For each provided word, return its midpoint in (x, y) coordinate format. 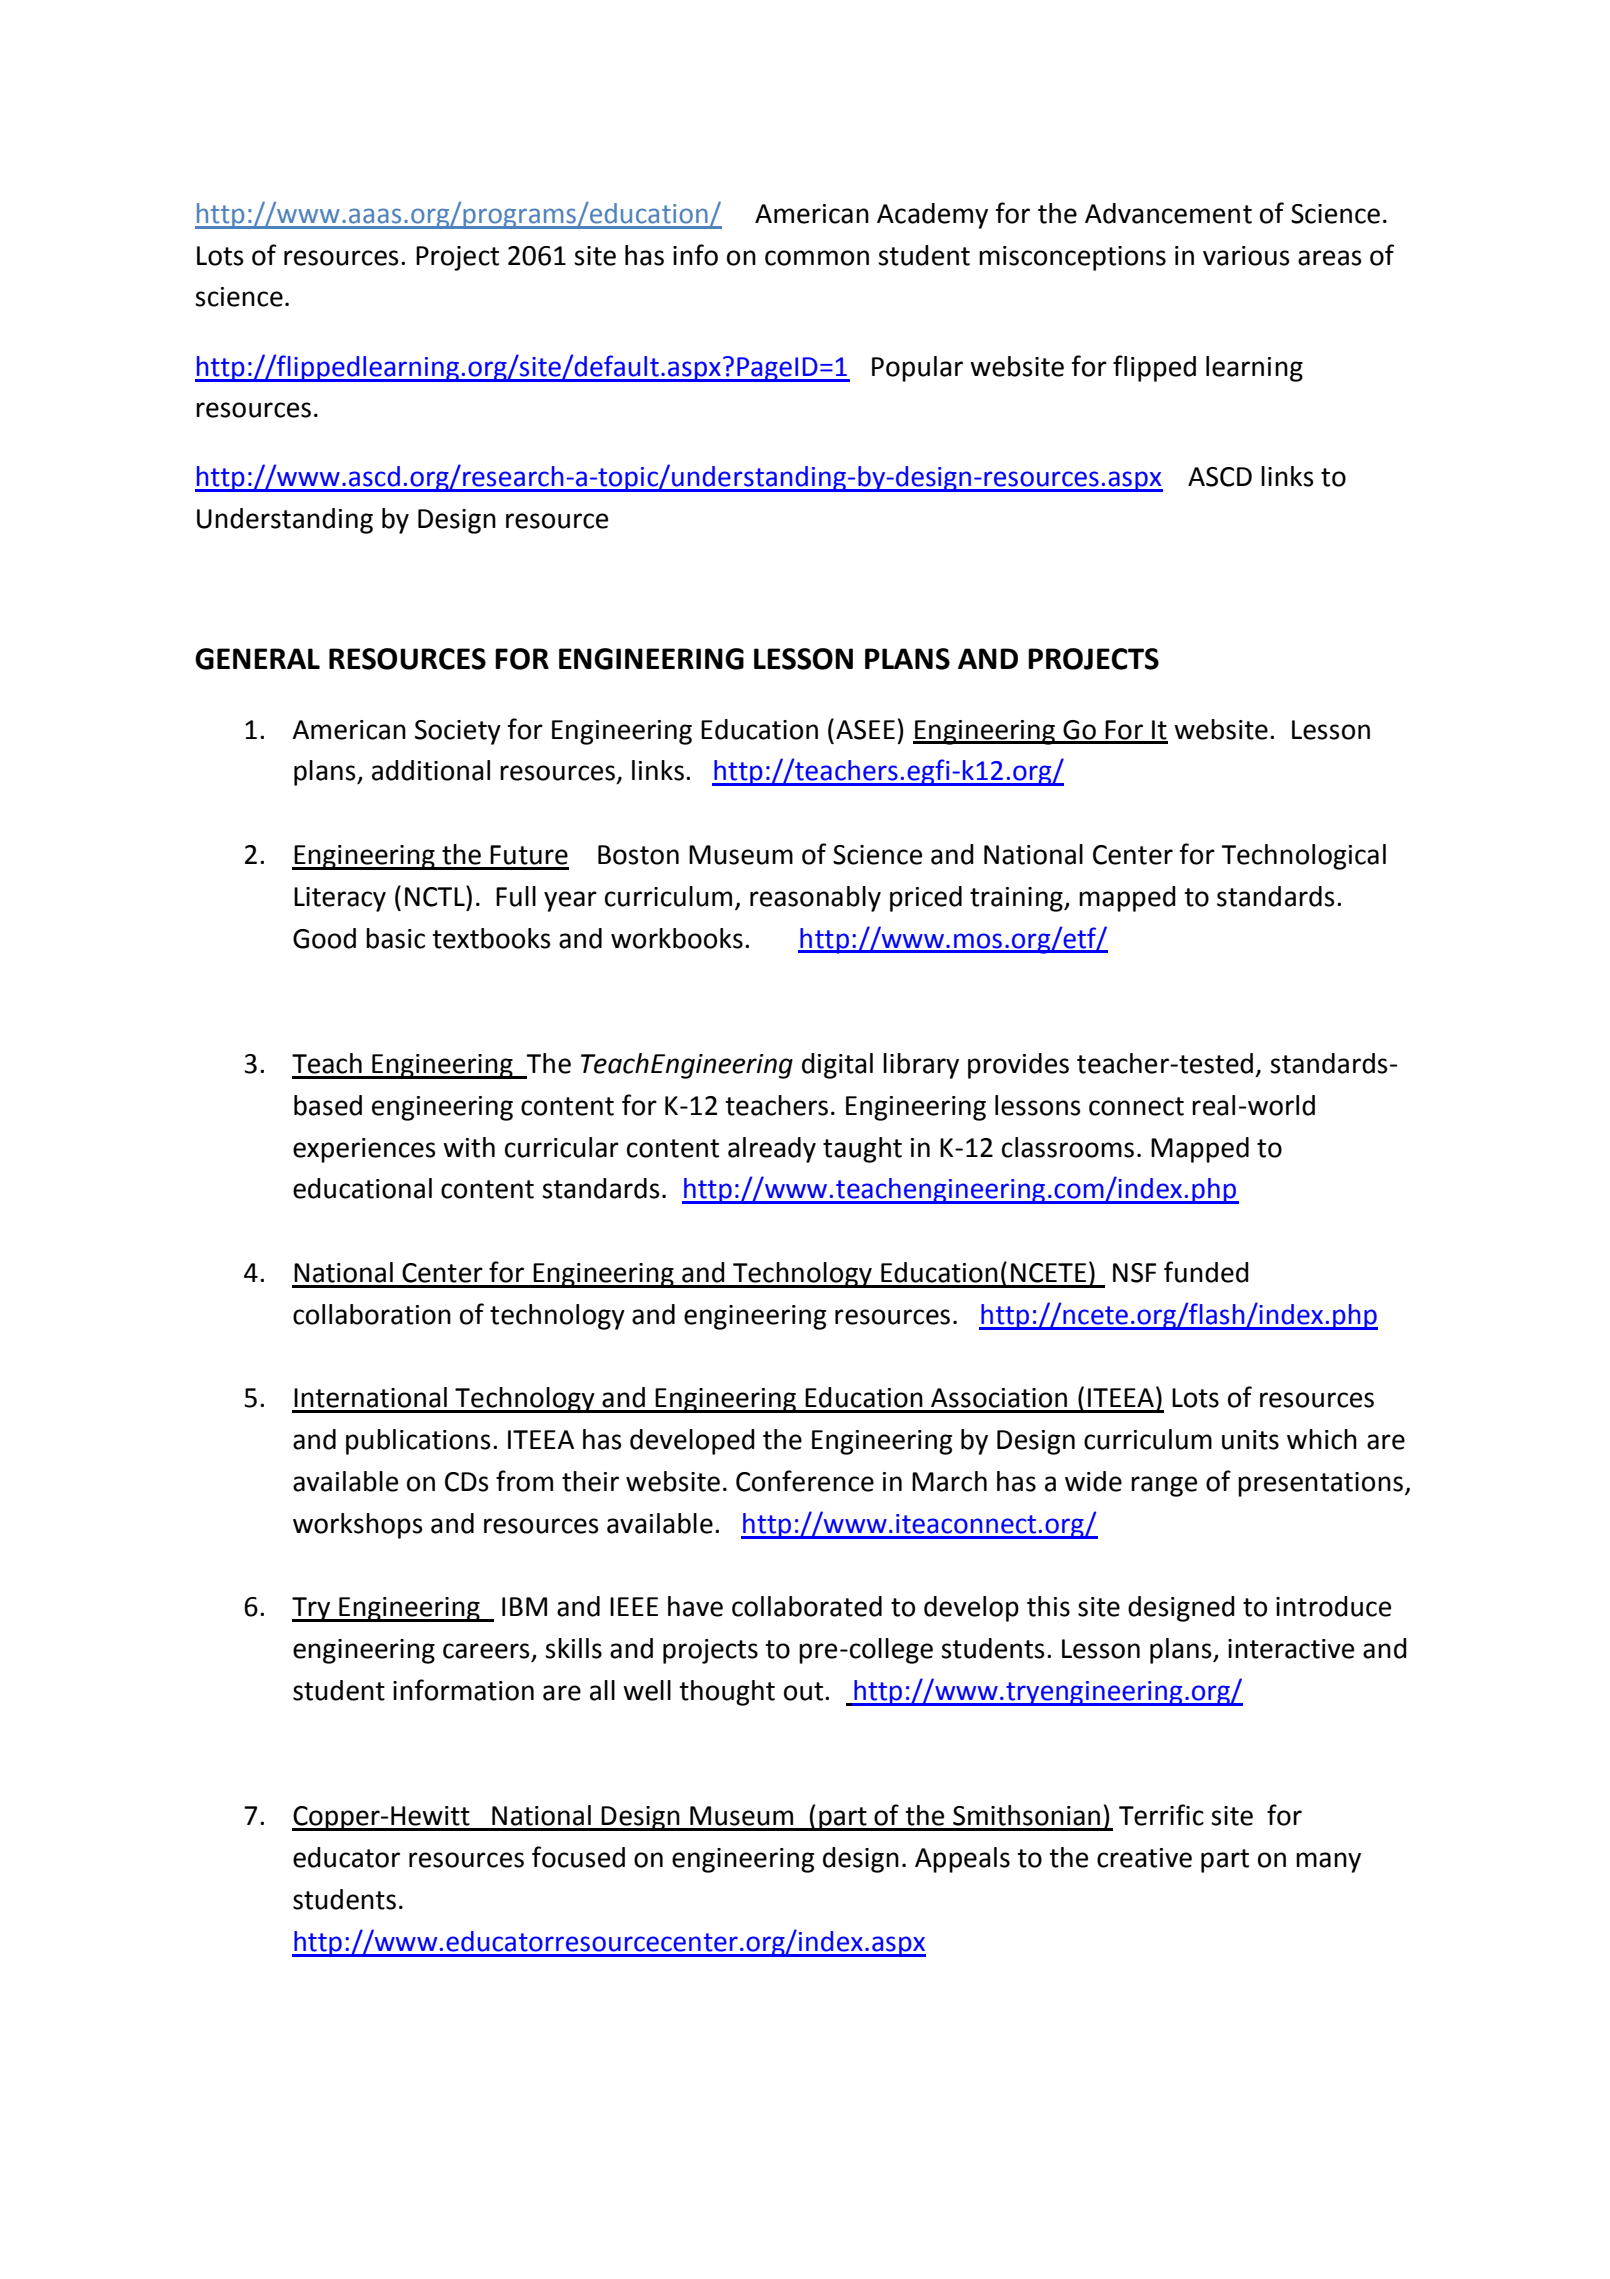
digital (837, 1066)
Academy (932, 216)
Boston (638, 855)
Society (458, 732)
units (1250, 1440)
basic (395, 938)
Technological (1303, 857)
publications (418, 1442)
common (817, 258)
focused (578, 1857)
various (1246, 256)
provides (1018, 1066)
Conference (805, 1481)
